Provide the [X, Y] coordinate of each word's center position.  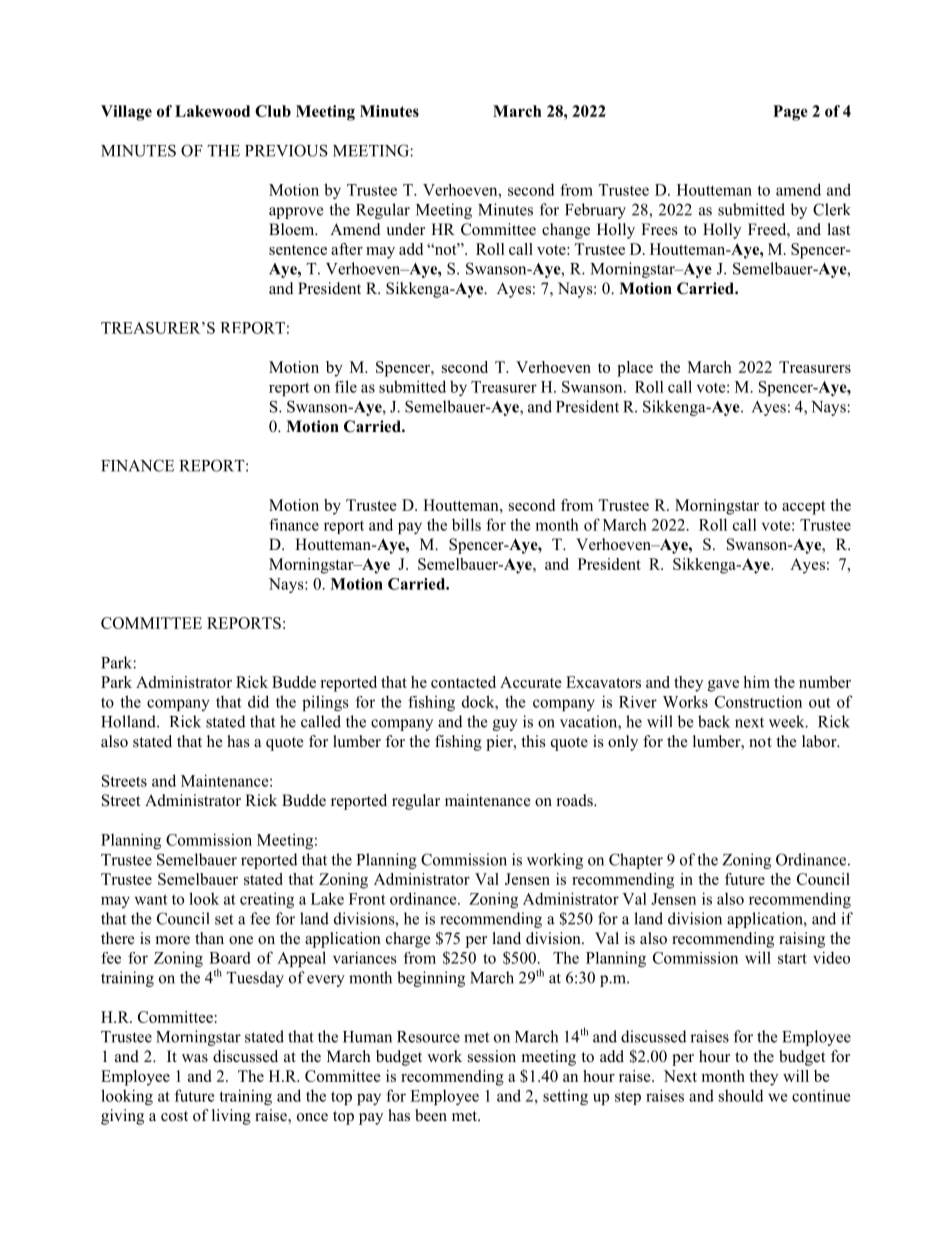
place [635, 369]
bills [466, 524]
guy [505, 725]
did [258, 701]
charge [408, 940]
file [346, 386]
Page [790, 113]
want [151, 899]
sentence [298, 250]
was [195, 1058]
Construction [758, 701]
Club [273, 111]
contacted [463, 682]
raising [802, 940]
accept [804, 508]
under [405, 229]
